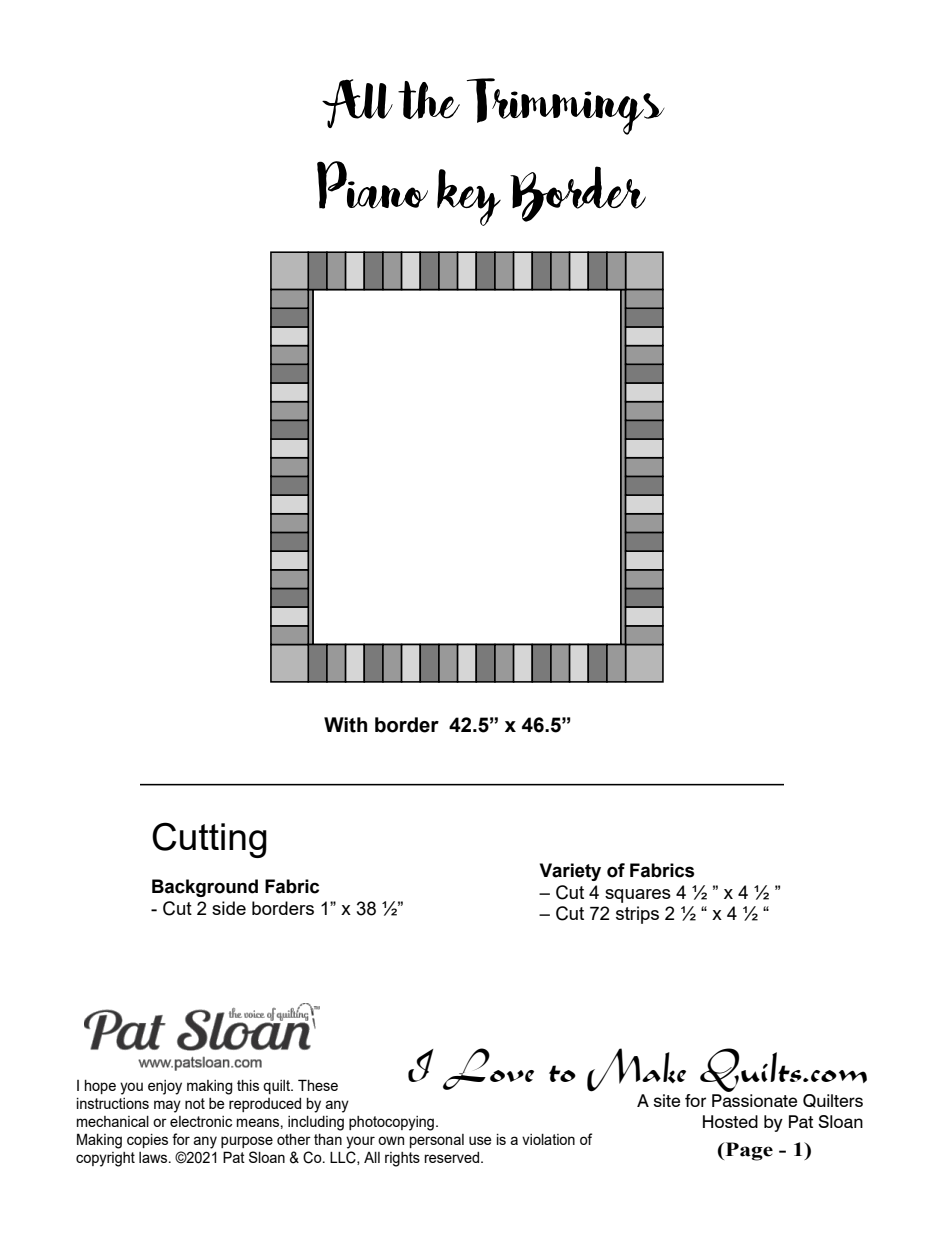 This screenshot has width=952, height=1233. I want to click on Make, so click(636, 1070).
